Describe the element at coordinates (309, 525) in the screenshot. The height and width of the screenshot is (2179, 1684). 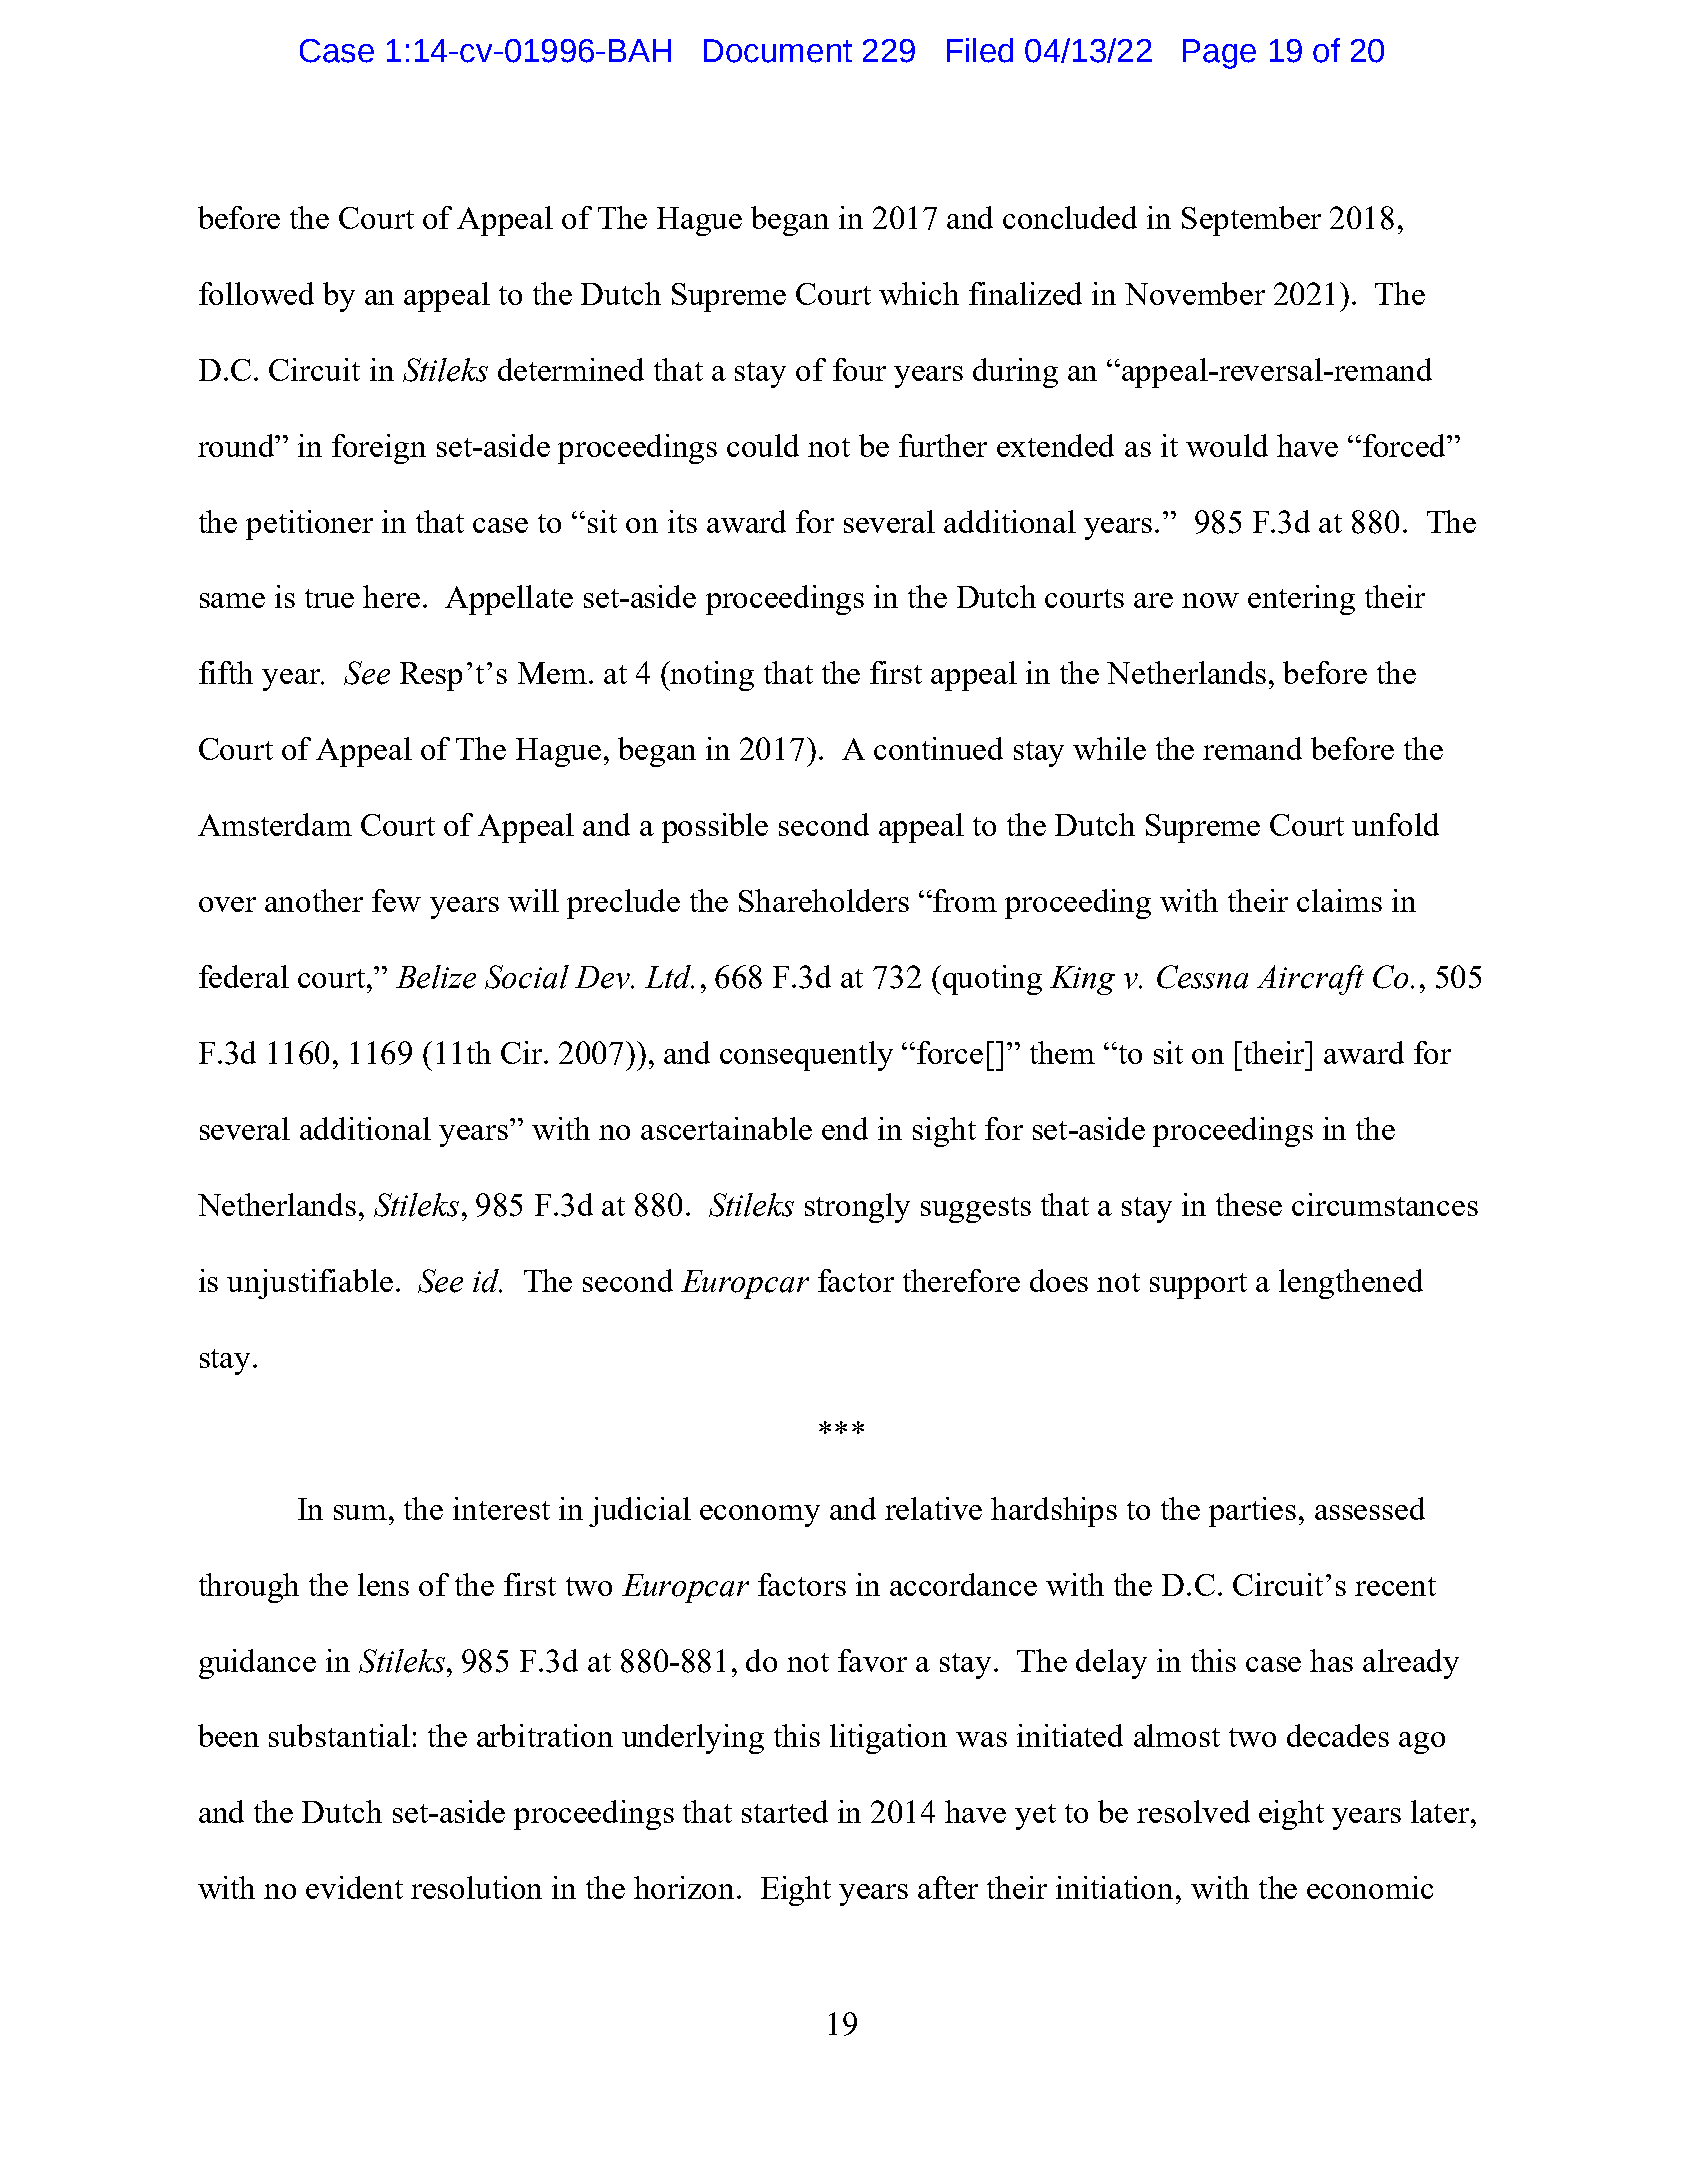
I see `petitioner` at that location.
